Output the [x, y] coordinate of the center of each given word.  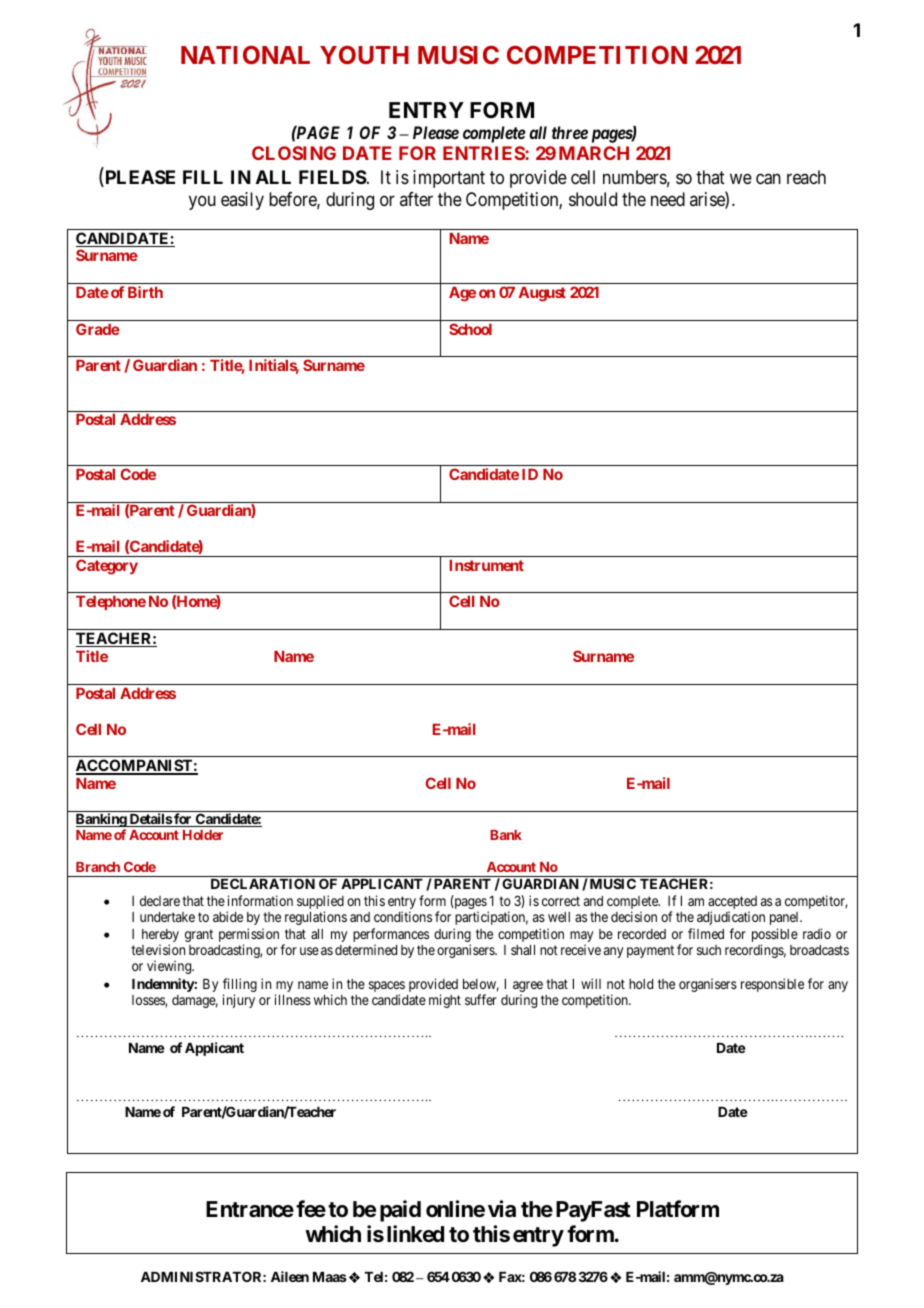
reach [806, 177]
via [502, 1209]
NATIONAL [245, 55]
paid [400, 1211]
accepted [732, 904]
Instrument [487, 565]
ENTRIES [484, 153]
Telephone [111, 603]
